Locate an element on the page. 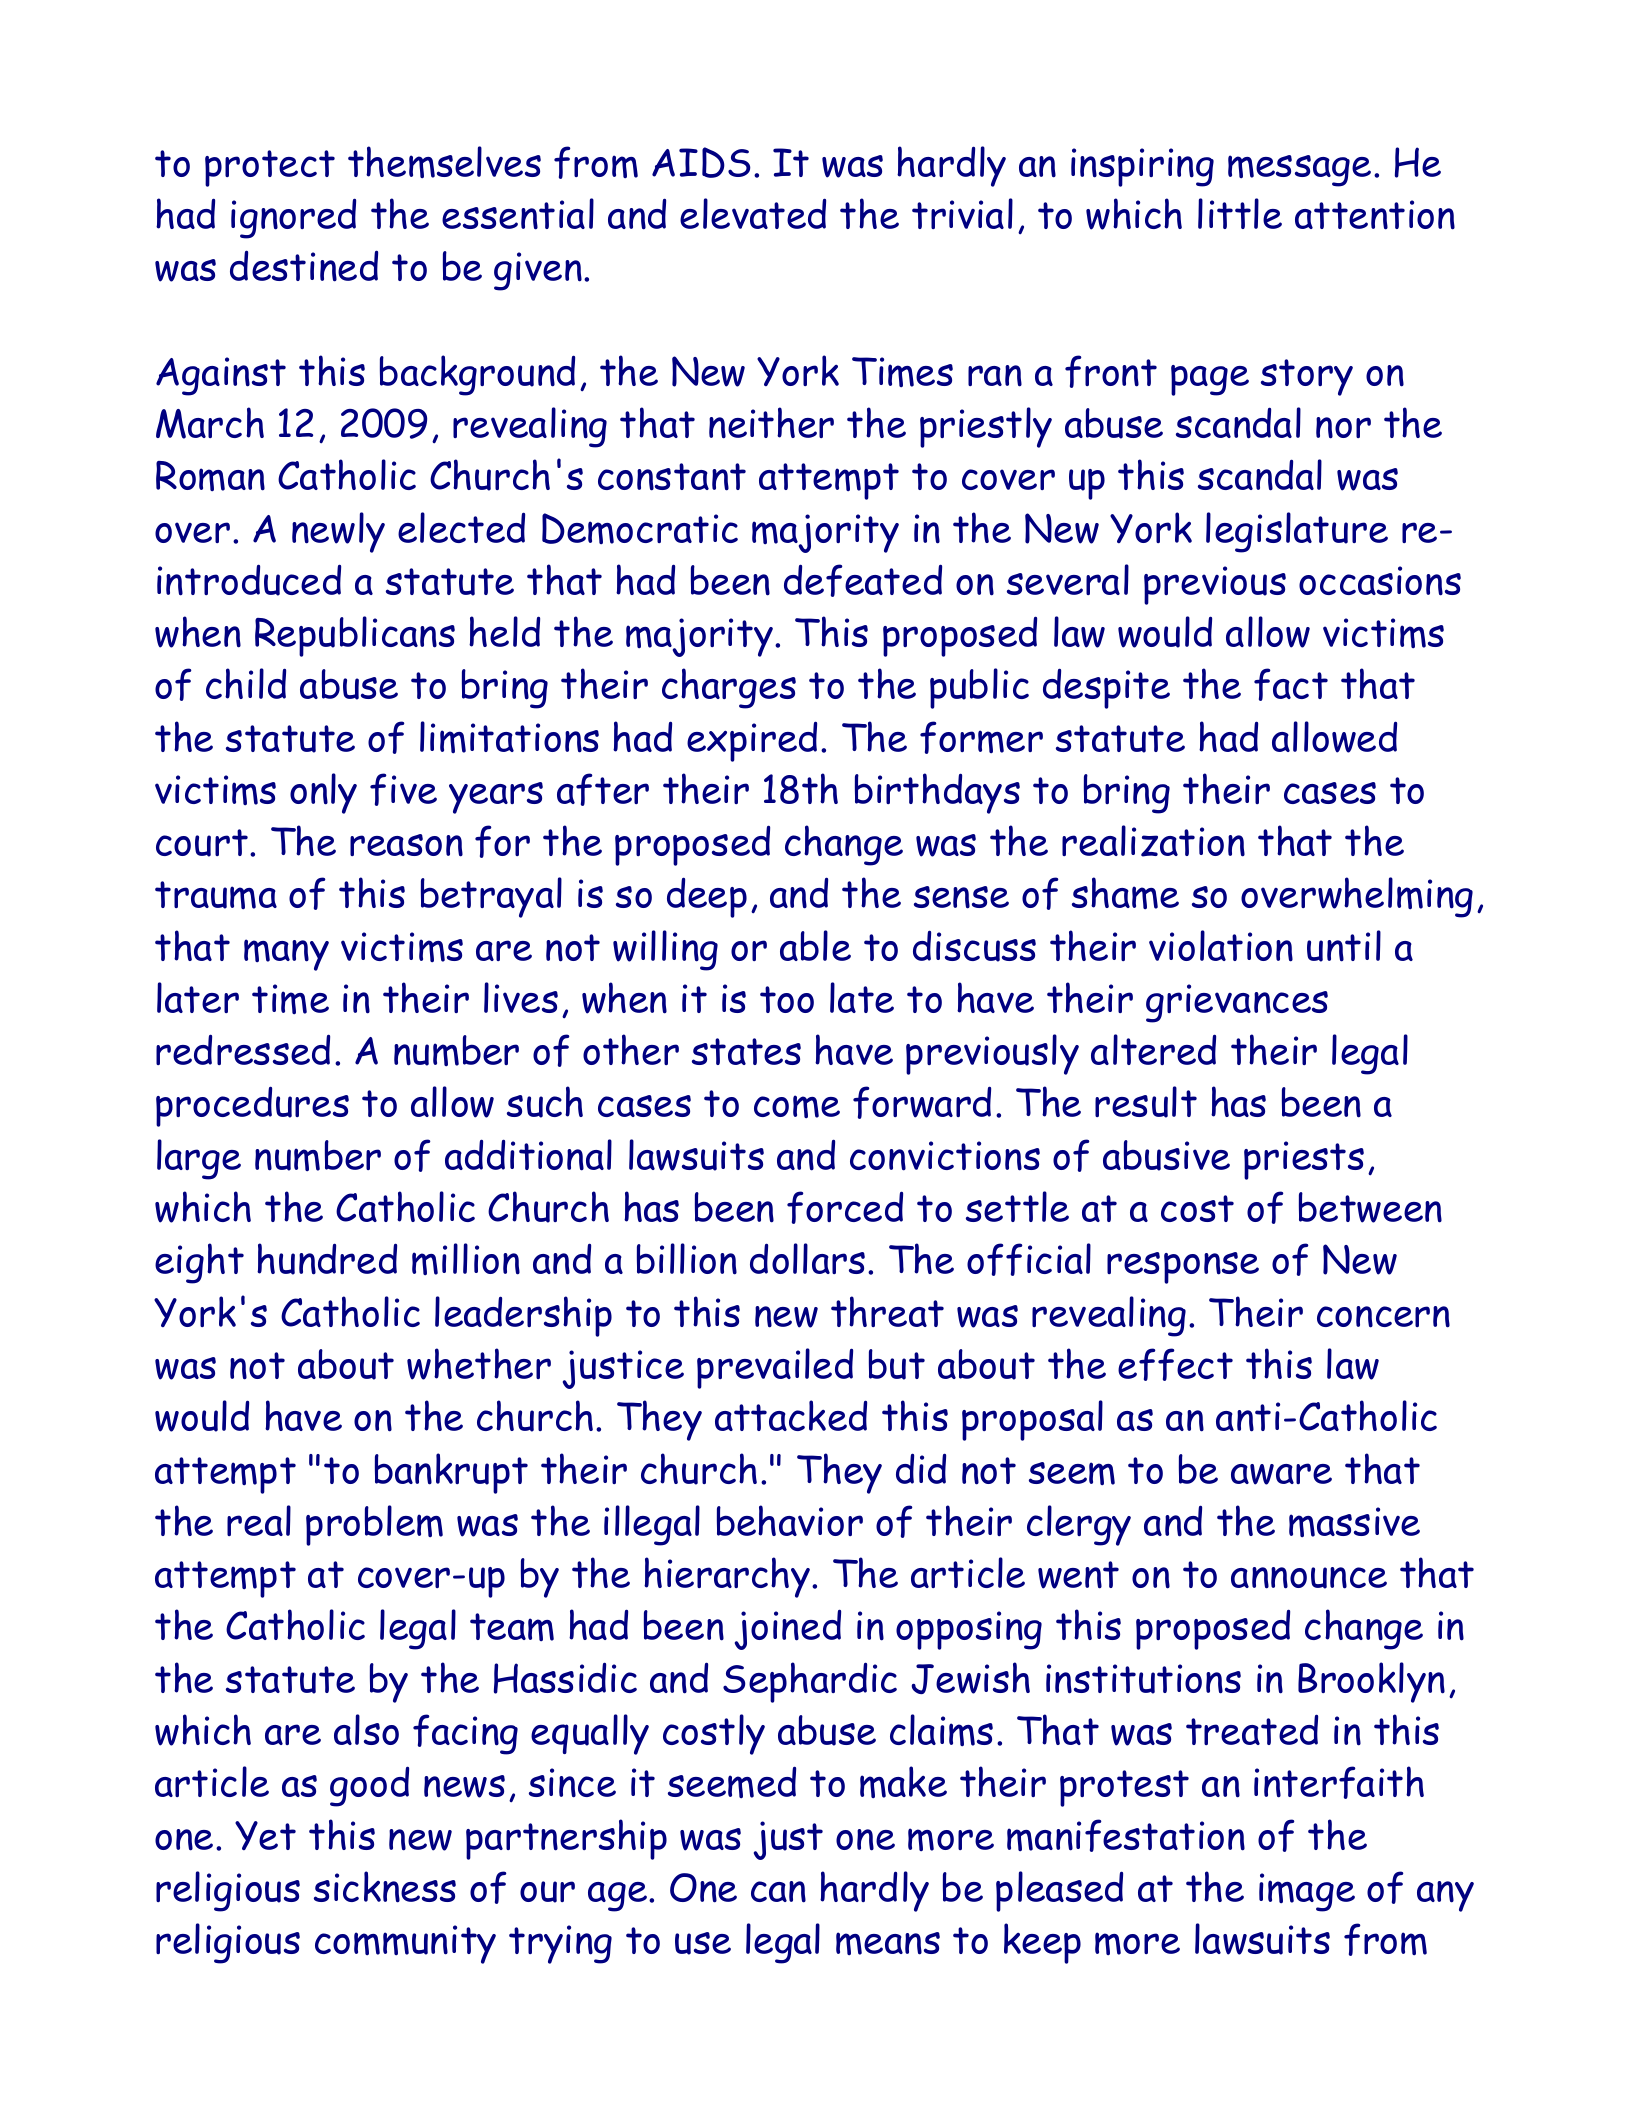  states is located at coordinates (746, 1051).
